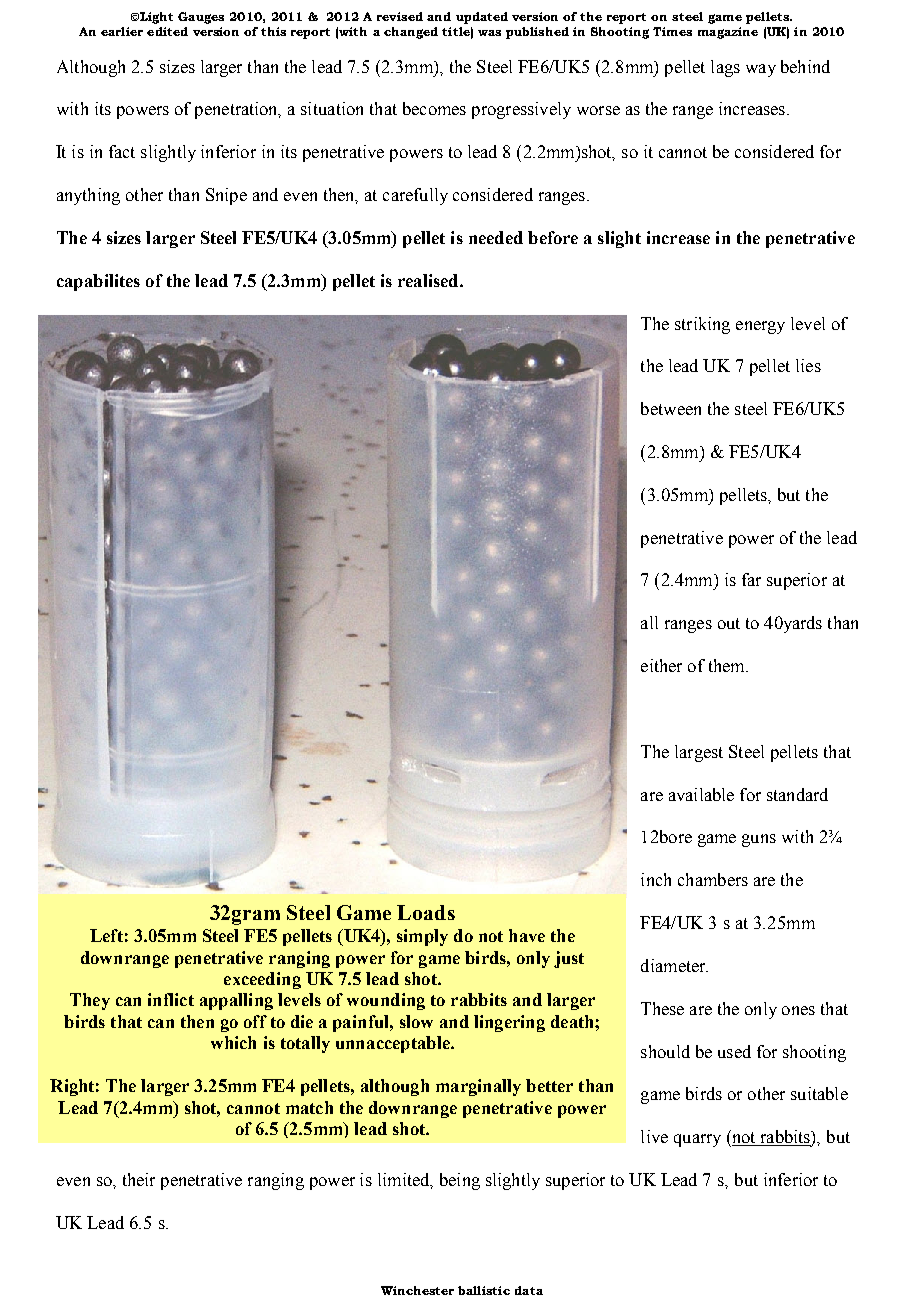 The image size is (924, 1307). I want to click on was, so click(489, 33).
